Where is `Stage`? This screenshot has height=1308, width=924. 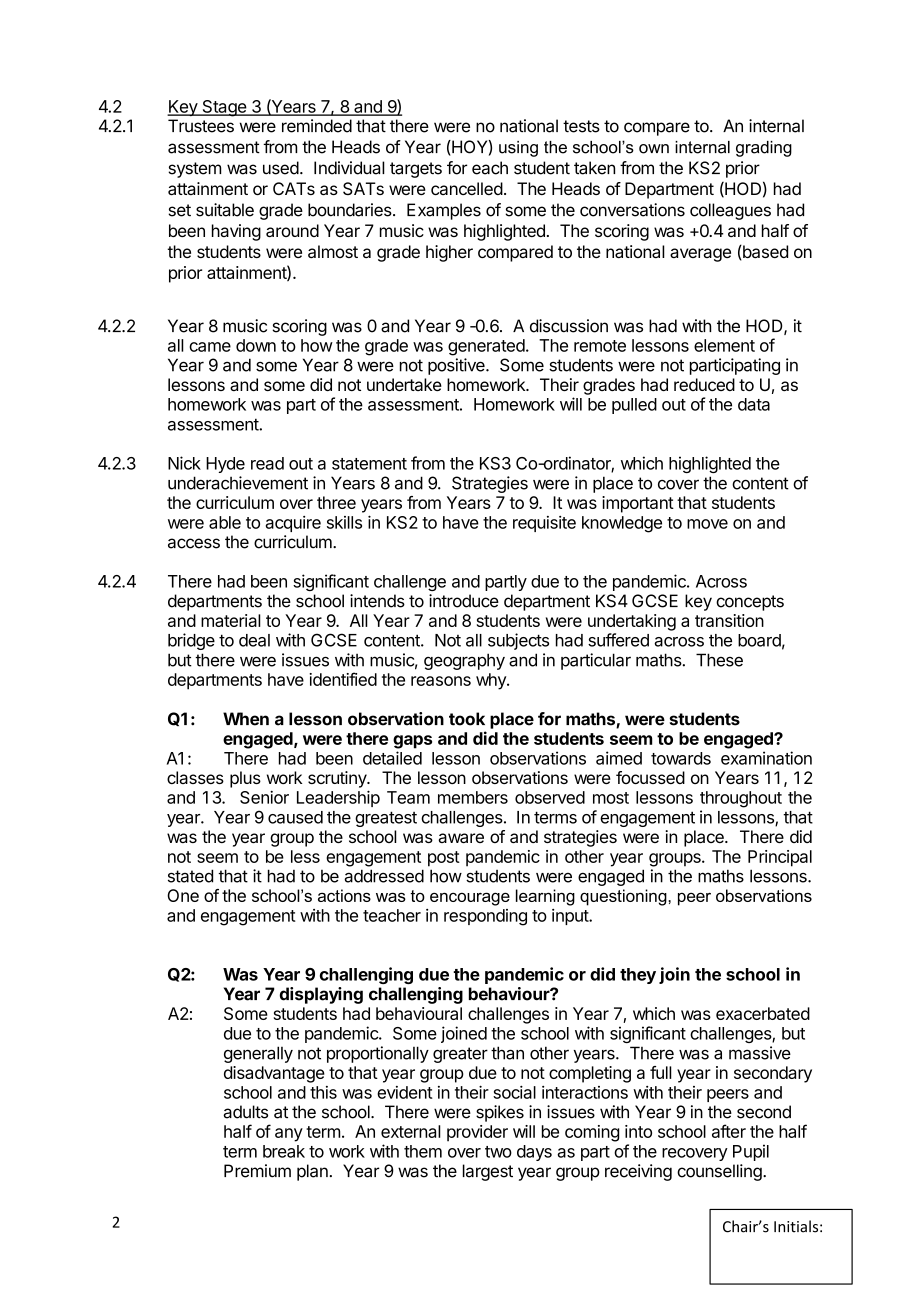 Stage is located at coordinates (224, 108).
